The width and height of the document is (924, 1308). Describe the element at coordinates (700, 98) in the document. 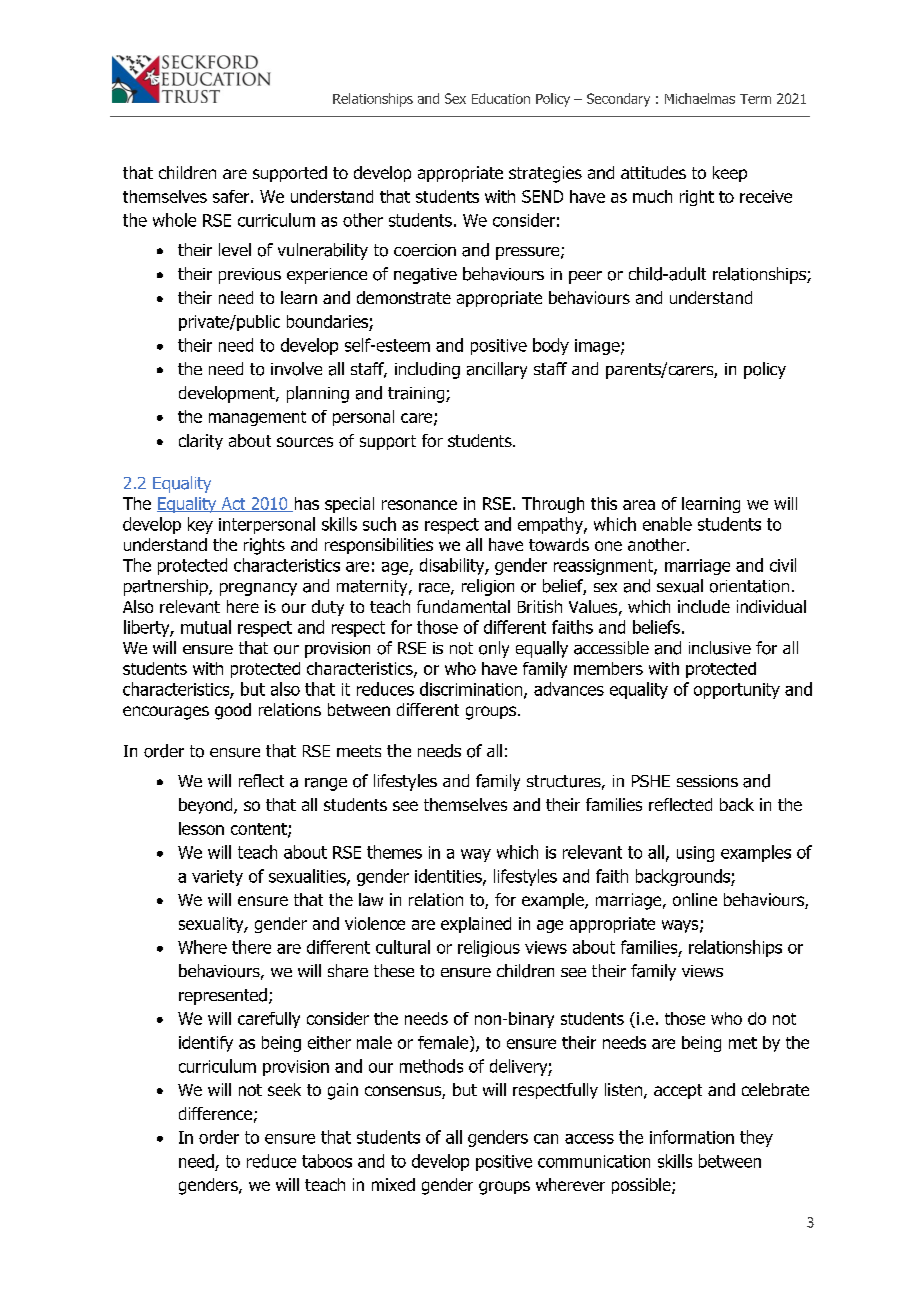

I see `Michaelmas` at that location.
